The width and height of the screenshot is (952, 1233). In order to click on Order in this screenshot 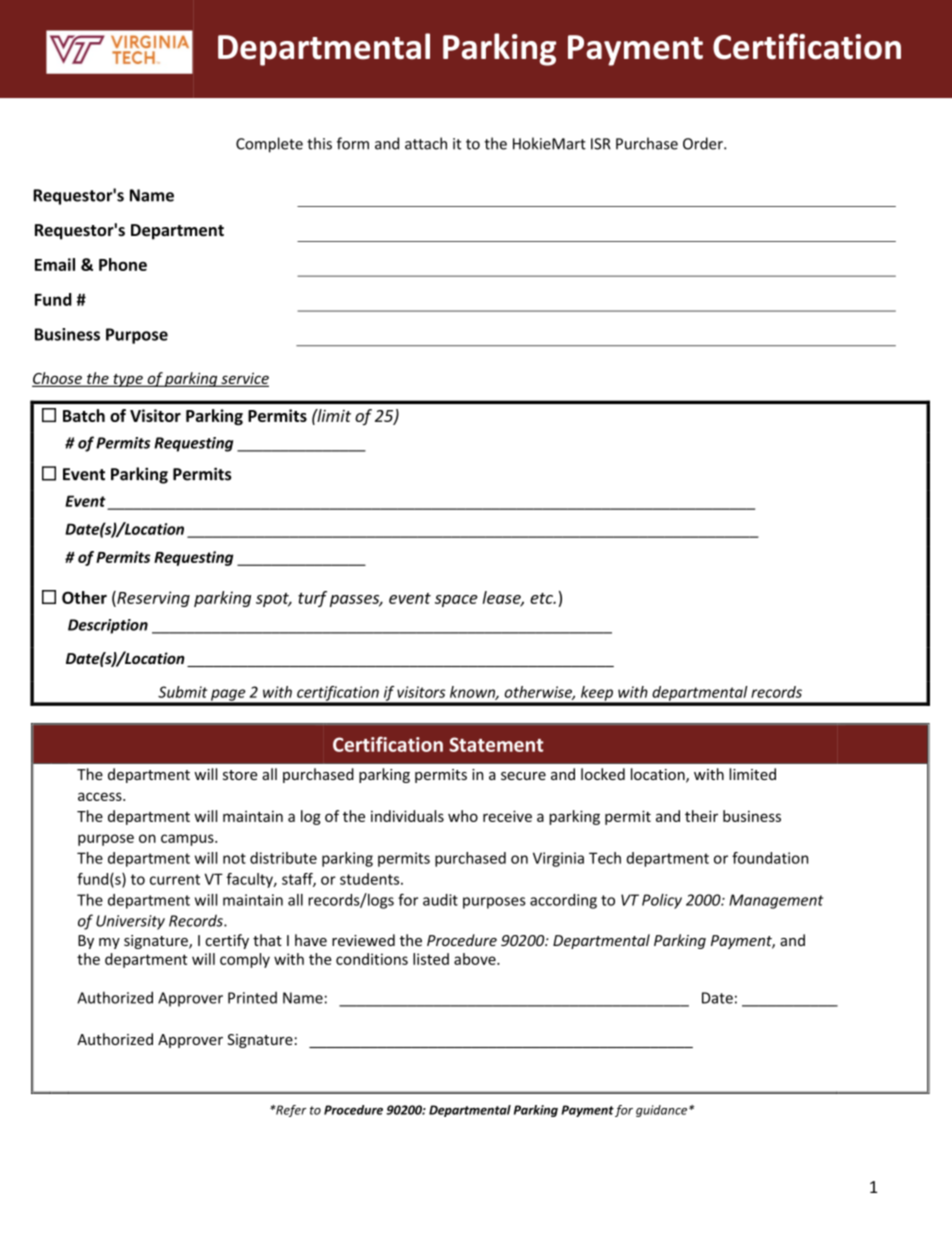, I will do `click(704, 143)`.
